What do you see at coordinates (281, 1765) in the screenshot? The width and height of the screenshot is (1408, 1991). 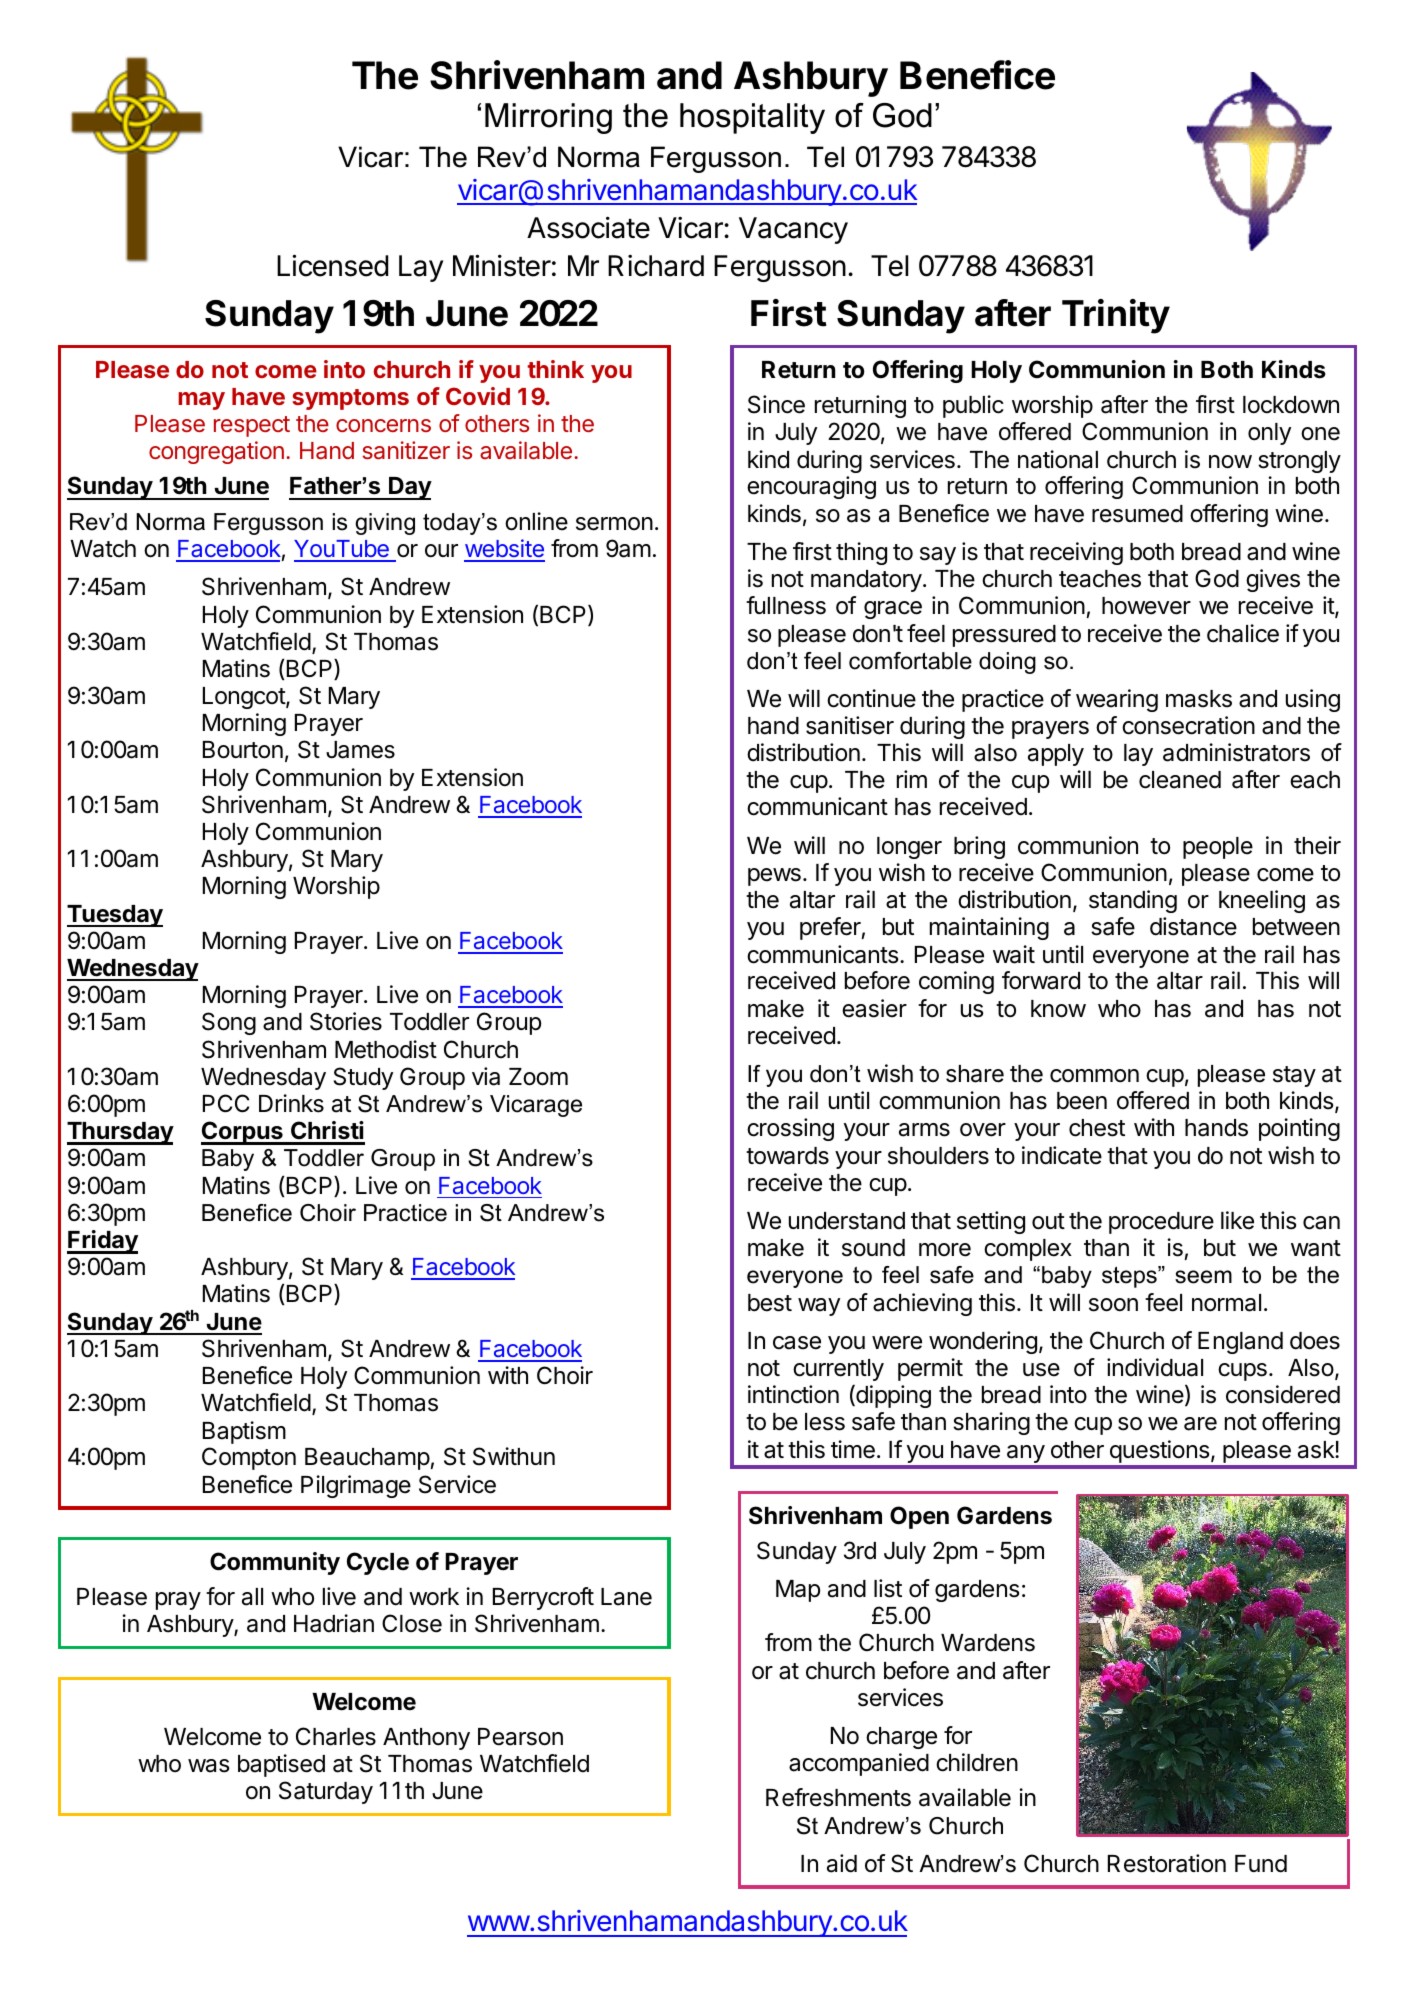 I see `baptised` at bounding box center [281, 1765].
